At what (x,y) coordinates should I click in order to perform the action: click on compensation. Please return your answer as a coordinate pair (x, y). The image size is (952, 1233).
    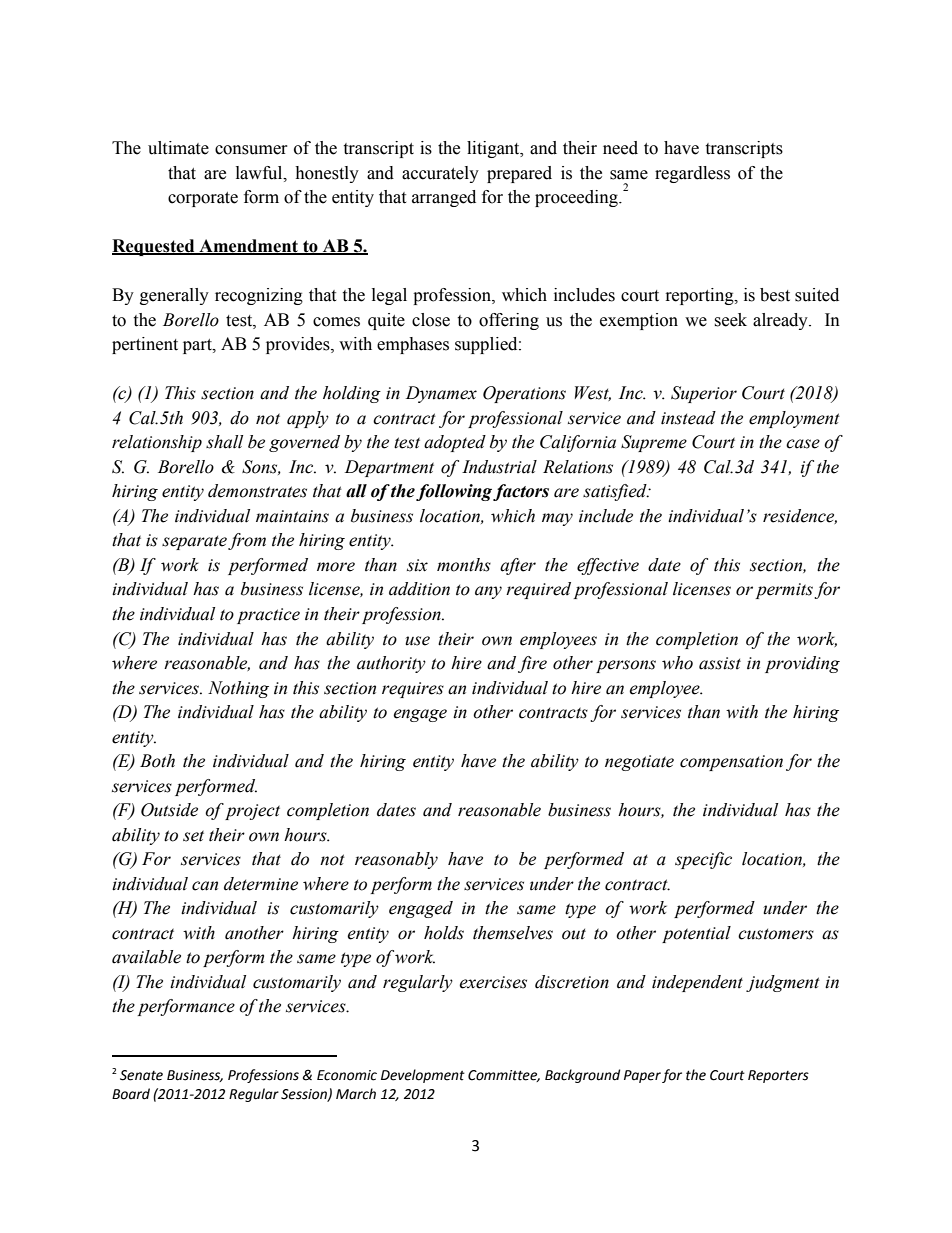
    Looking at the image, I should click on (731, 763).
